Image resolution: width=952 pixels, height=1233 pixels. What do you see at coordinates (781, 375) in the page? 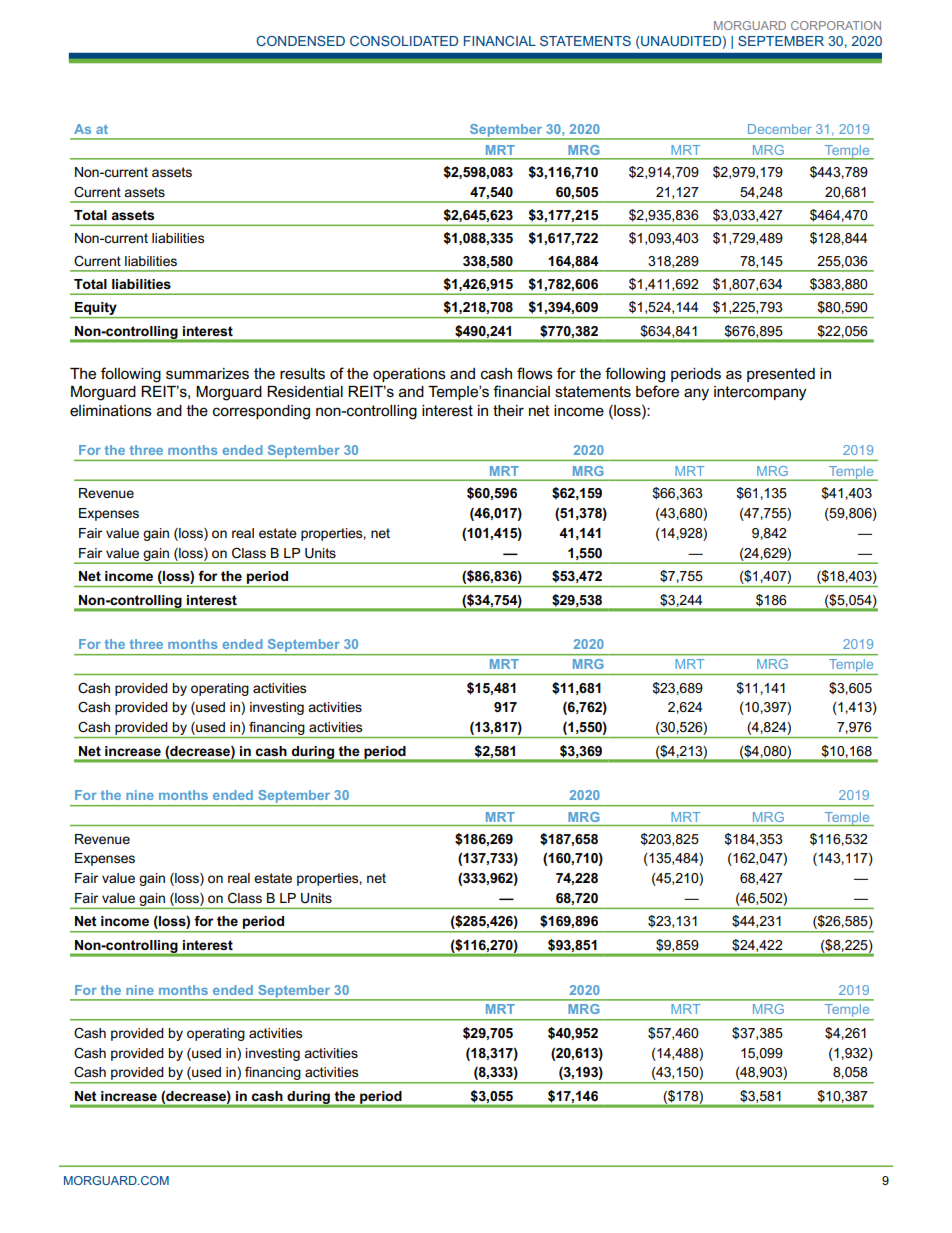
I see `presented` at bounding box center [781, 375].
